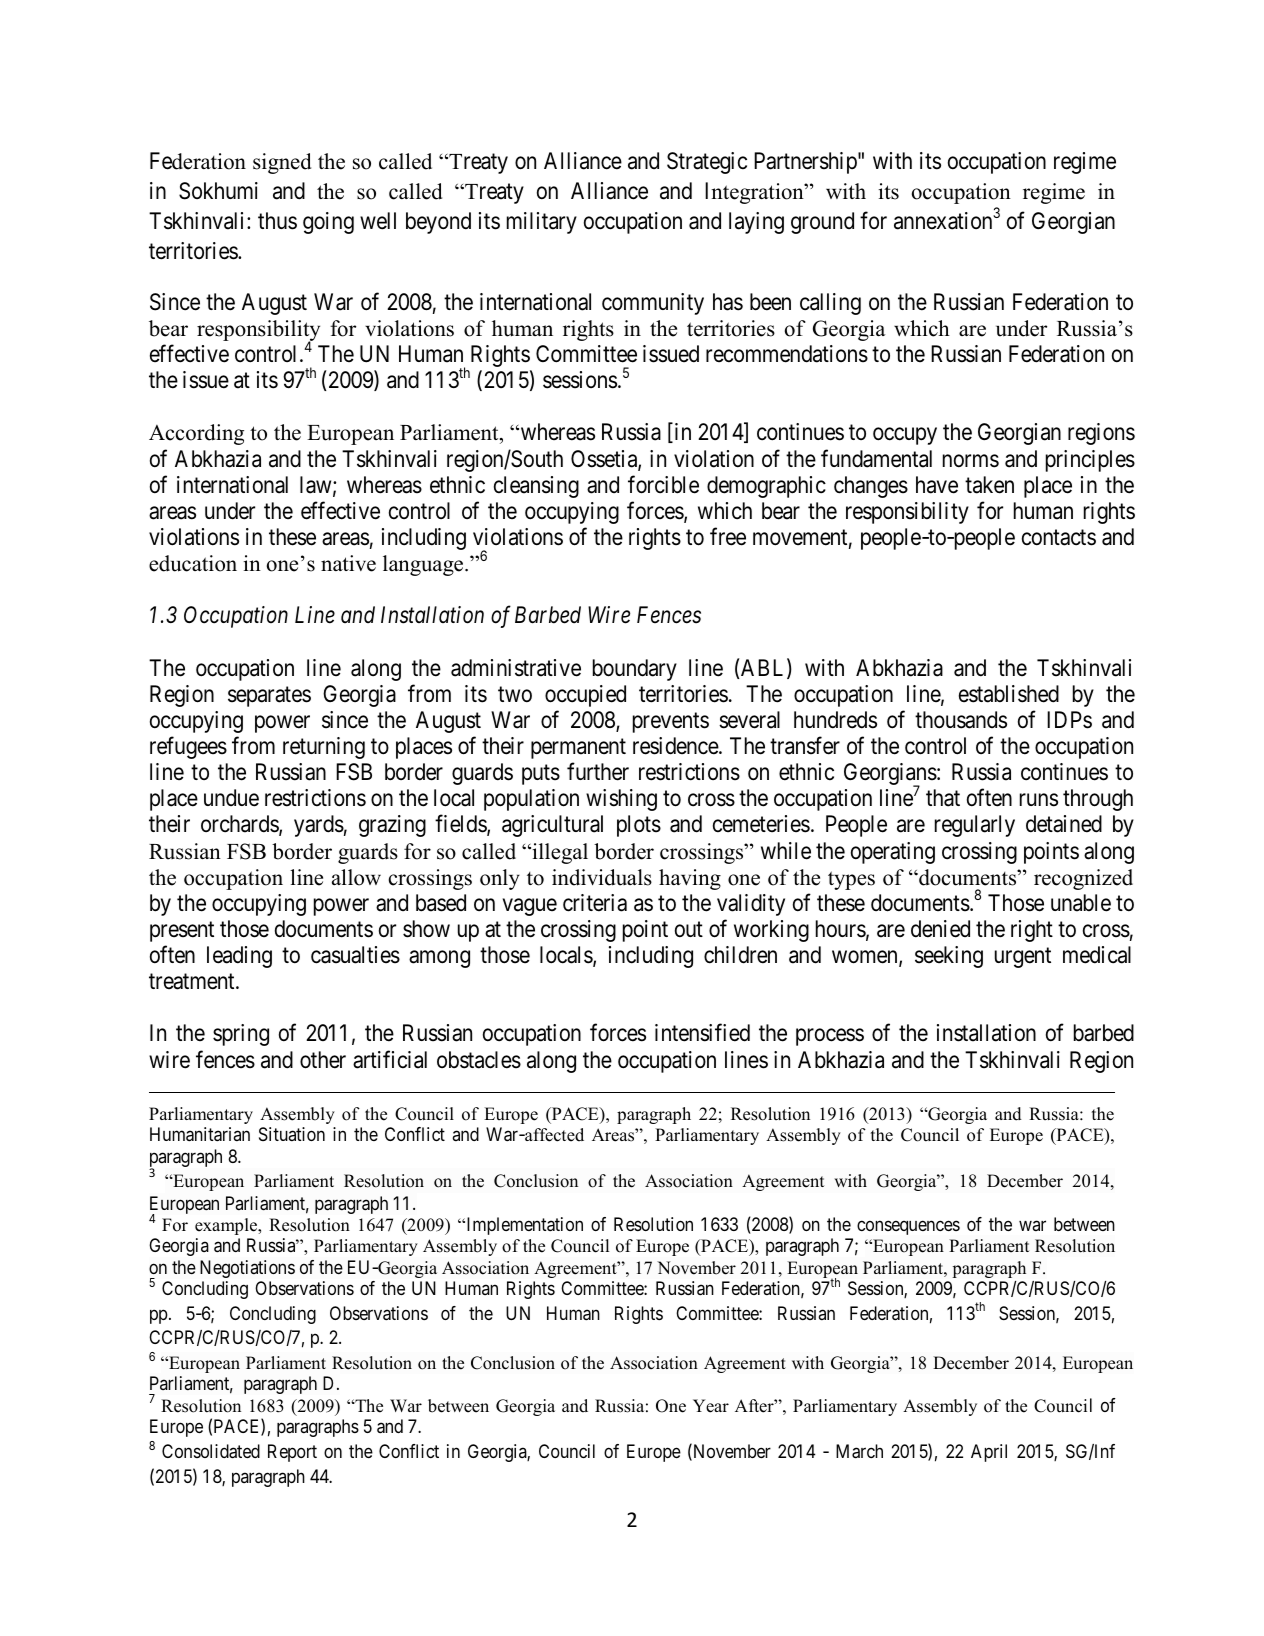 The image size is (1264, 1636). Describe the element at coordinates (277, 221) in the screenshot. I see `thus` at that location.
